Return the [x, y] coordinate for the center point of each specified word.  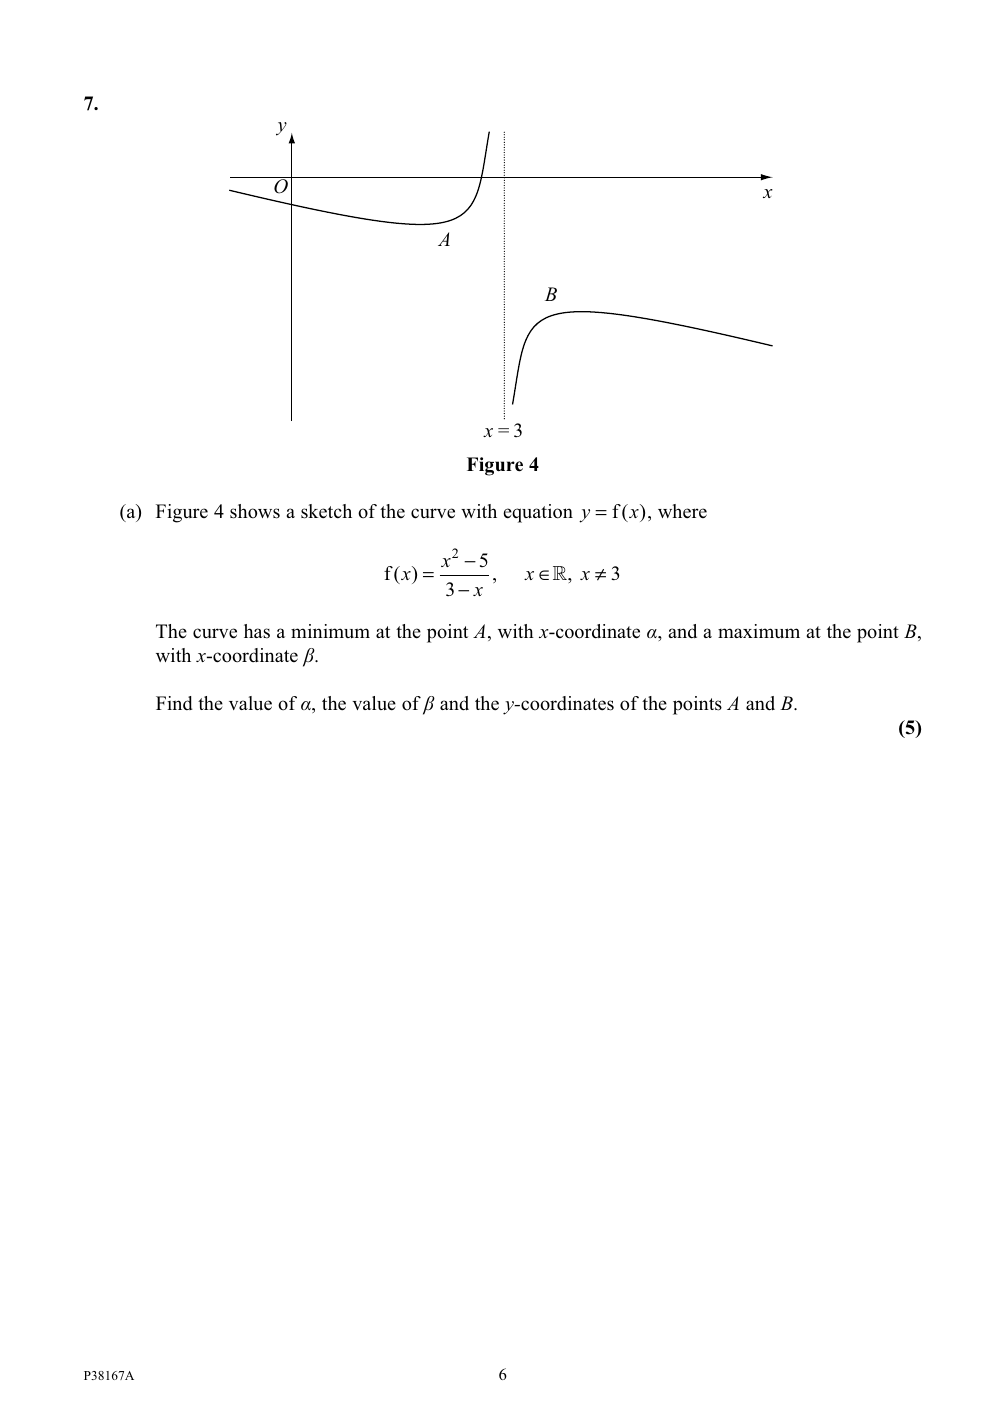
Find [174, 703]
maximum [759, 631]
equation [538, 513]
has [257, 631]
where [682, 511]
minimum [330, 631]
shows [255, 511]
